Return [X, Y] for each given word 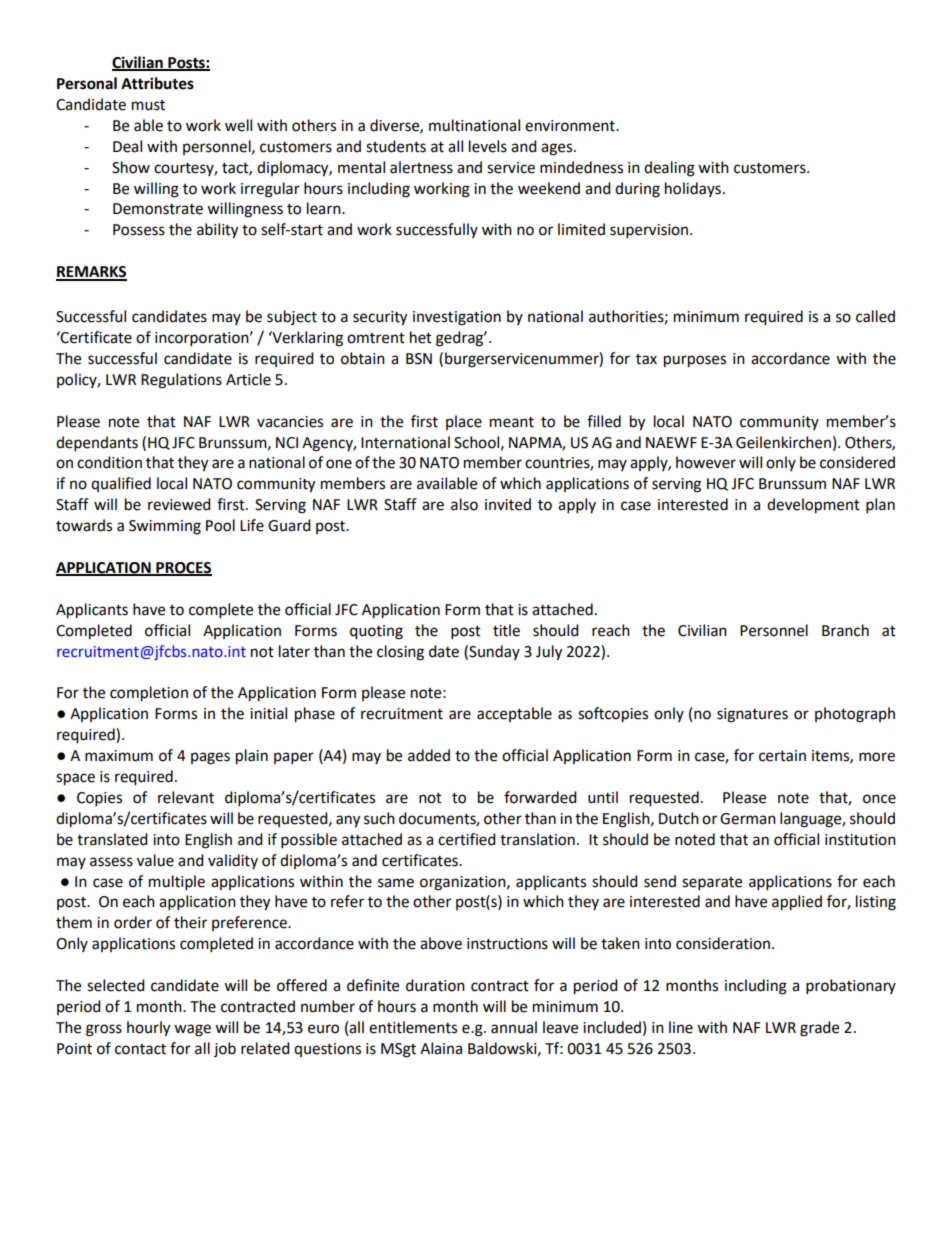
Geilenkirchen [783, 442]
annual [514, 1027]
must [148, 105]
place [464, 422]
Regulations [181, 381]
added [429, 755]
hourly [148, 1029]
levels [488, 146]
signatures [752, 715]
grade [819, 1029]
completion [149, 694]
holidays [693, 189]
